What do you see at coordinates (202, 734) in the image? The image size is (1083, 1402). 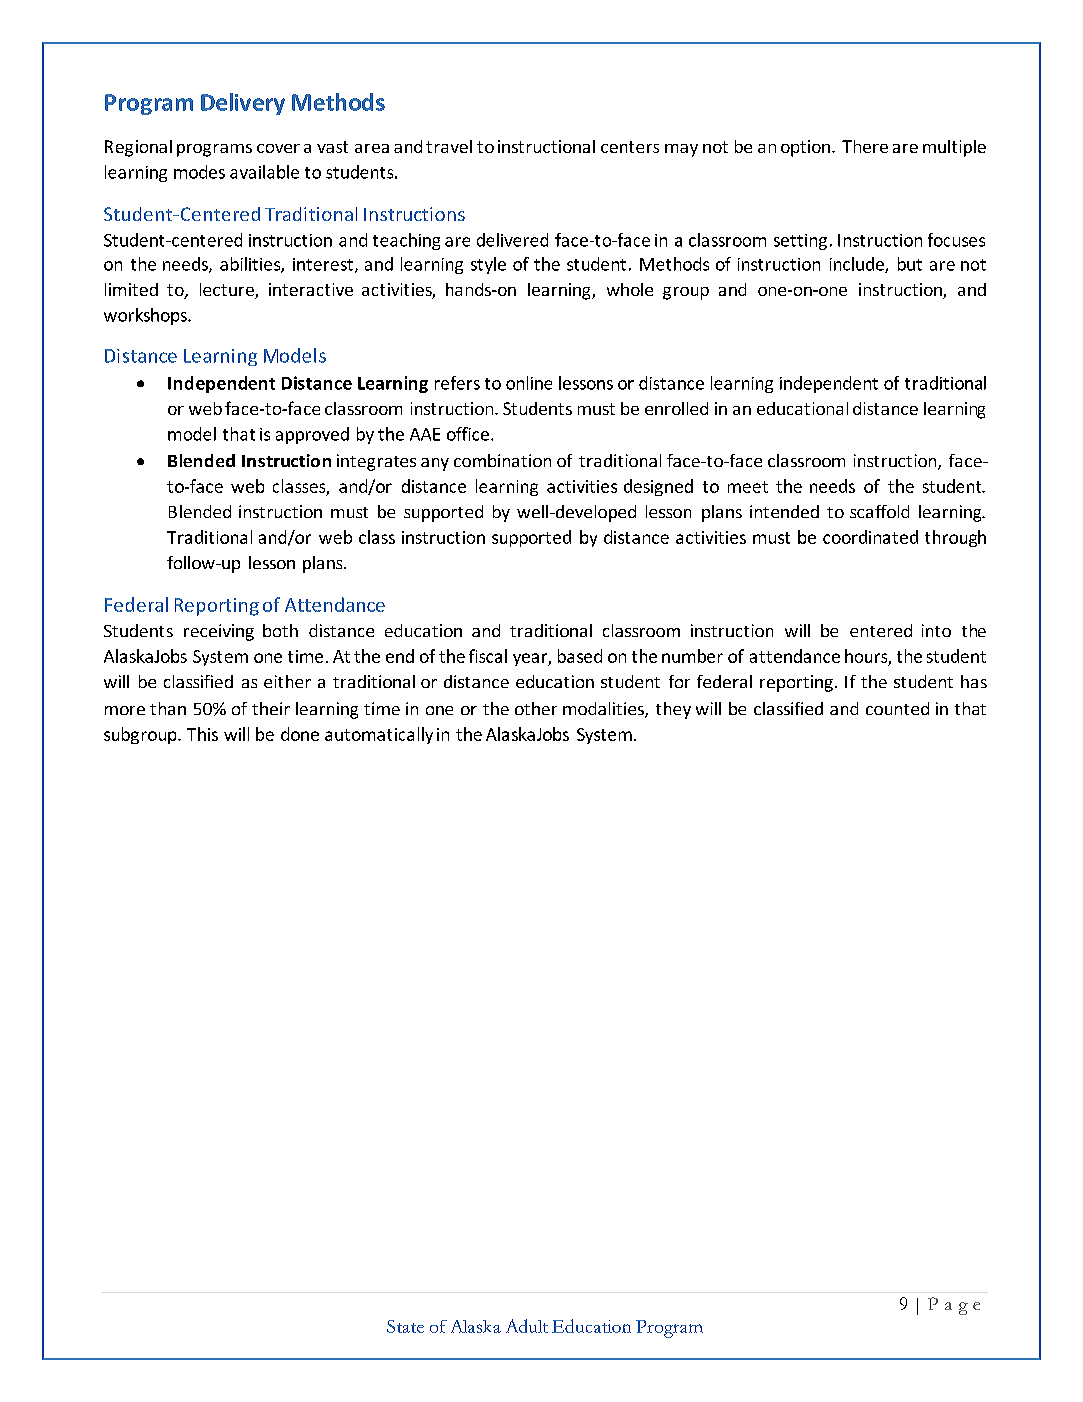 I see `This` at bounding box center [202, 734].
